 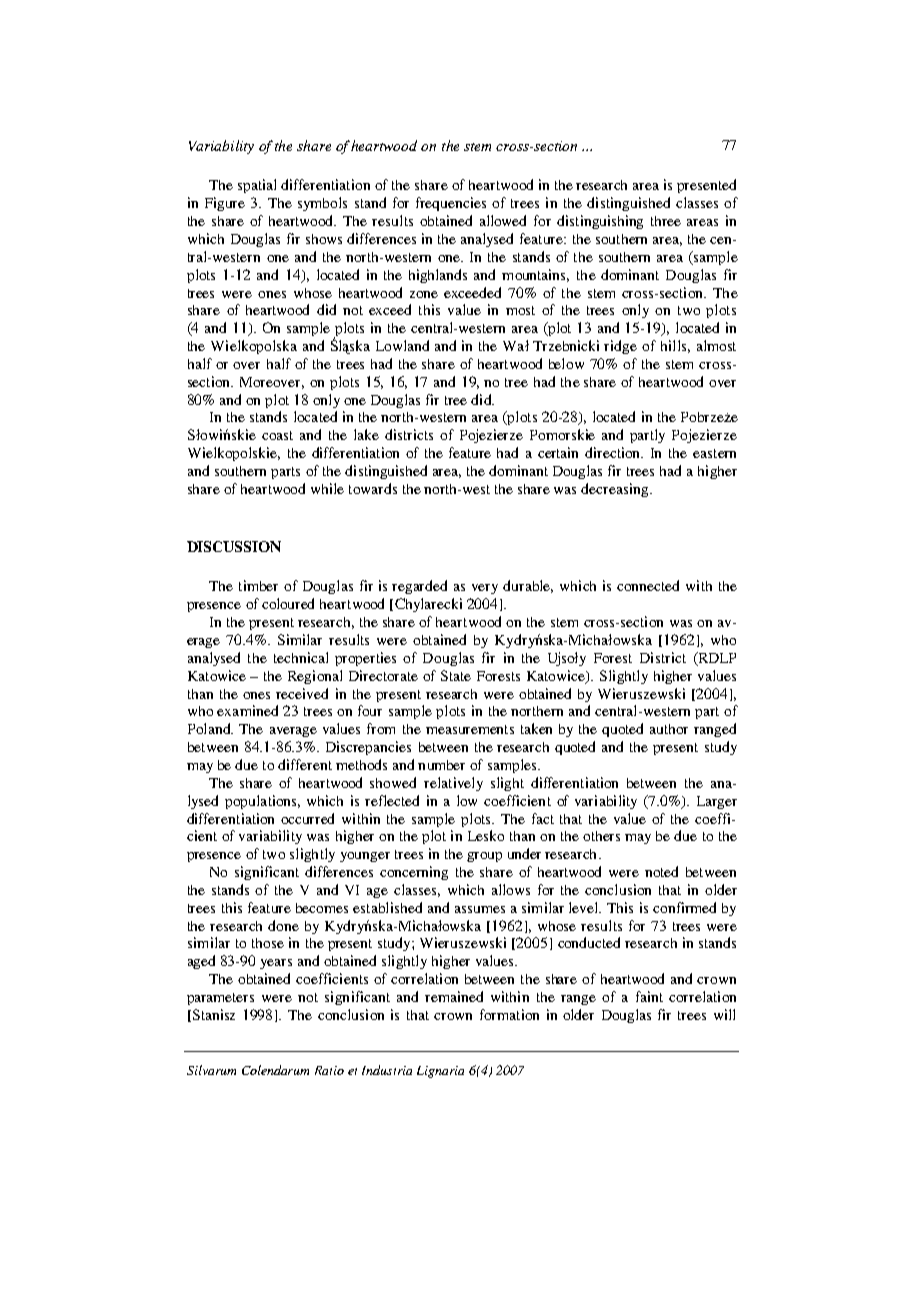 What do you see at coordinates (220, 999) in the document?
I see `parameters` at bounding box center [220, 999].
